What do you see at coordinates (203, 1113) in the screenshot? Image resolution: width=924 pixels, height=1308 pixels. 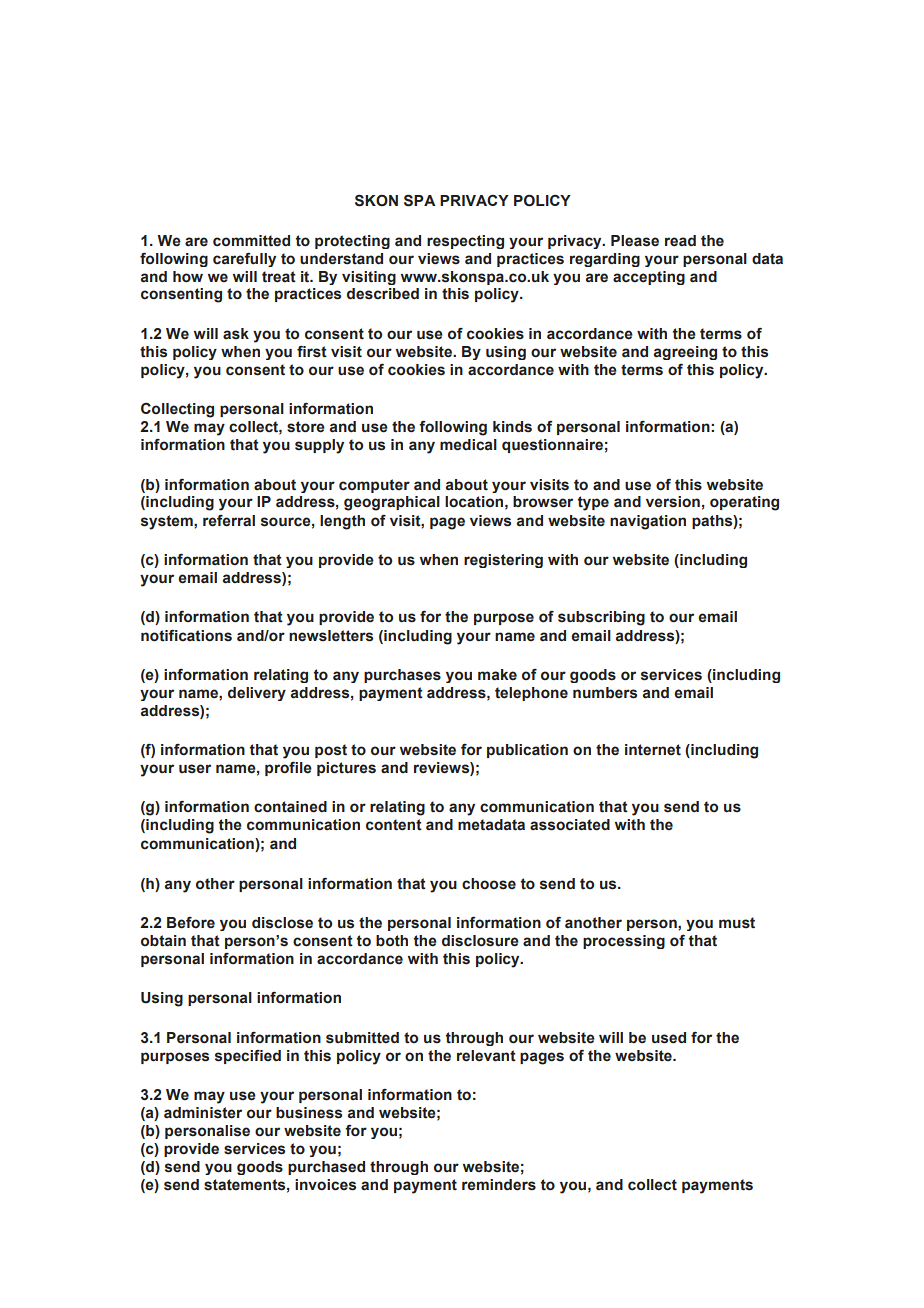 I see `administer` at bounding box center [203, 1113].
